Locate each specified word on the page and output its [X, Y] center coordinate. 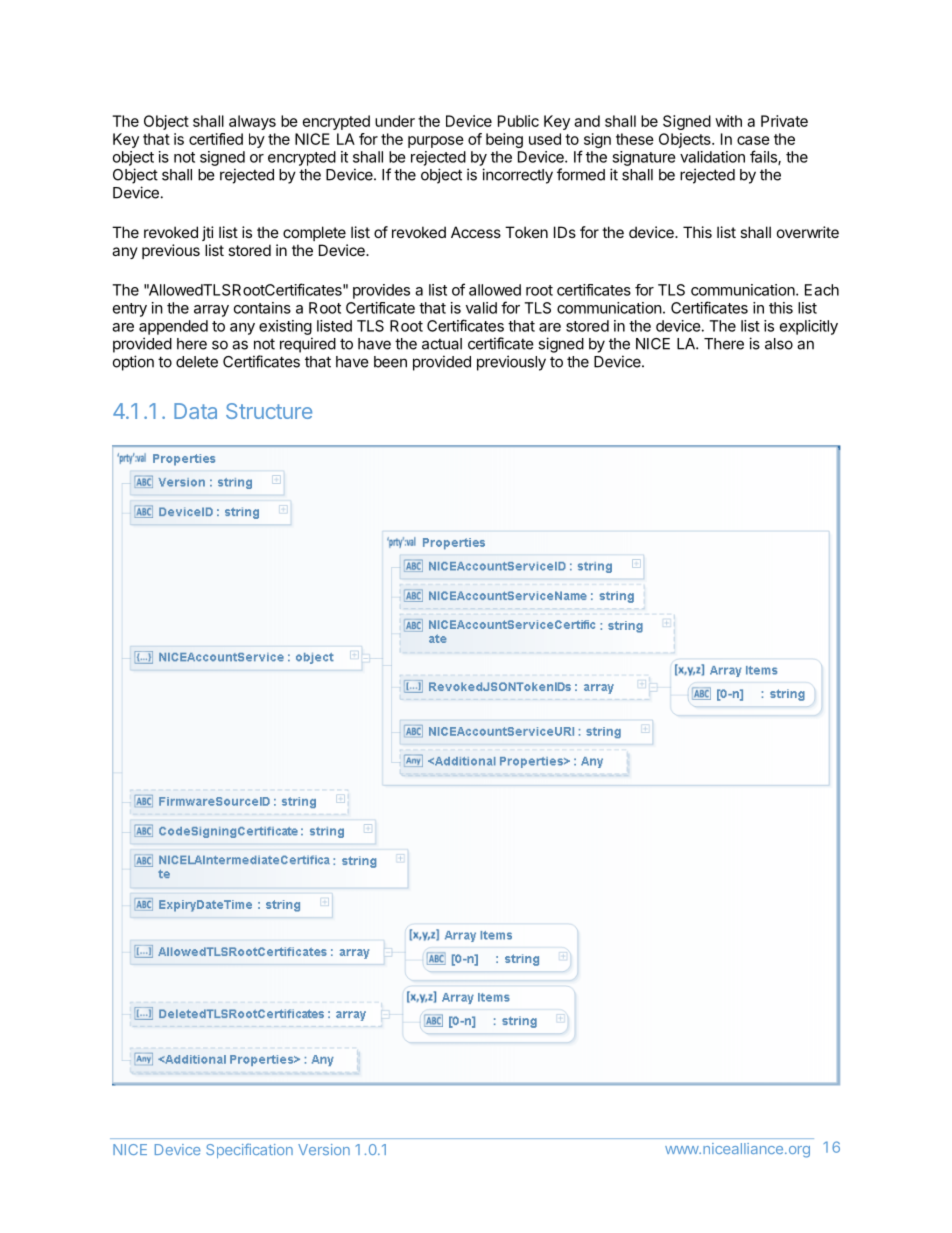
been [390, 362]
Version [324, 1149]
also [779, 344]
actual [442, 344]
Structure [269, 411]
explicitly [809, 327]
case [753, 140]
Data [195, 411]
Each [822, 290]
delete [197, 362]
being [504, 140]
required [308, 345]
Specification [249, 1150]
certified [216, 139]
